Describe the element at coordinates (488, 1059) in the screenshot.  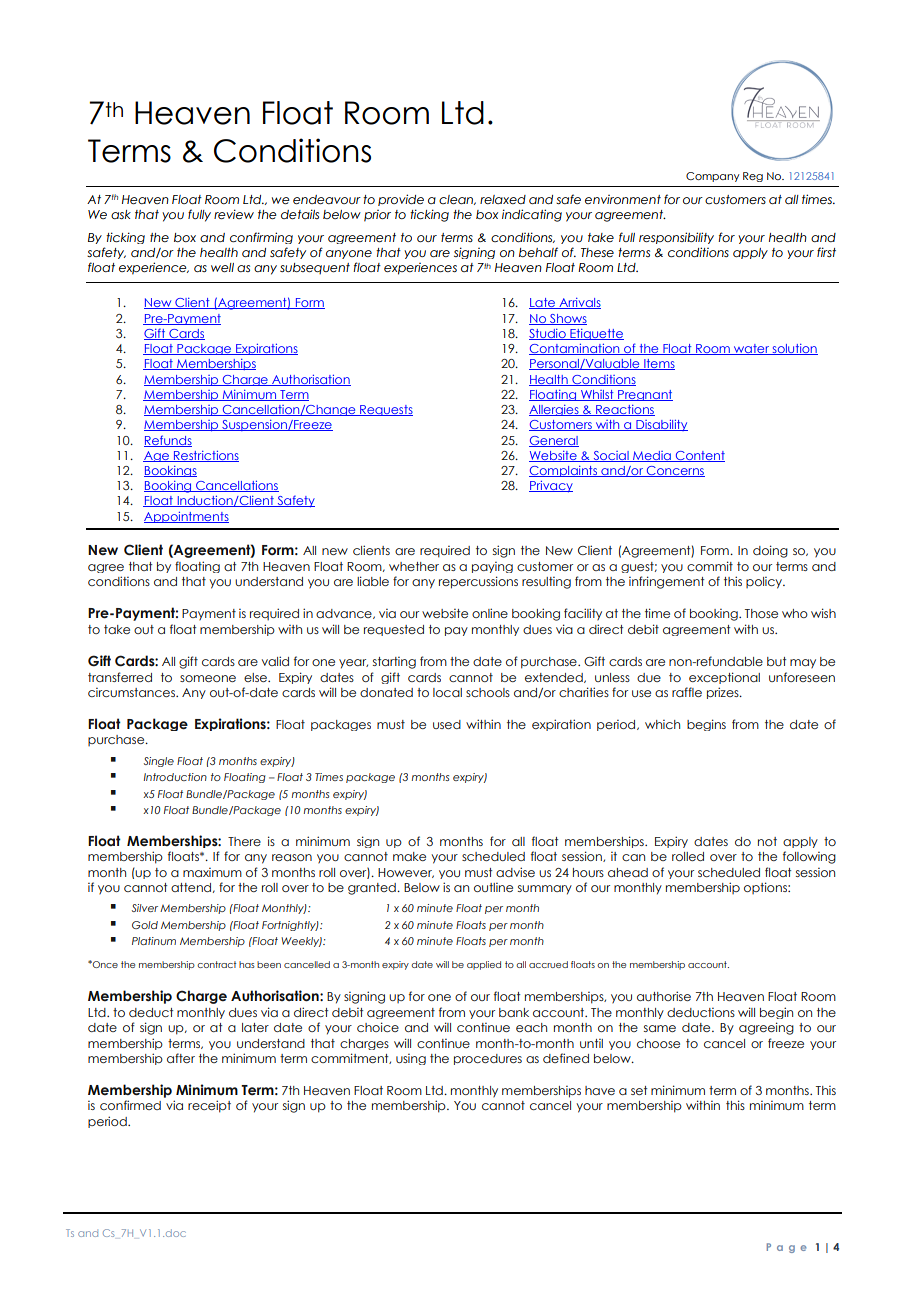
I see `procedures` at that location.
